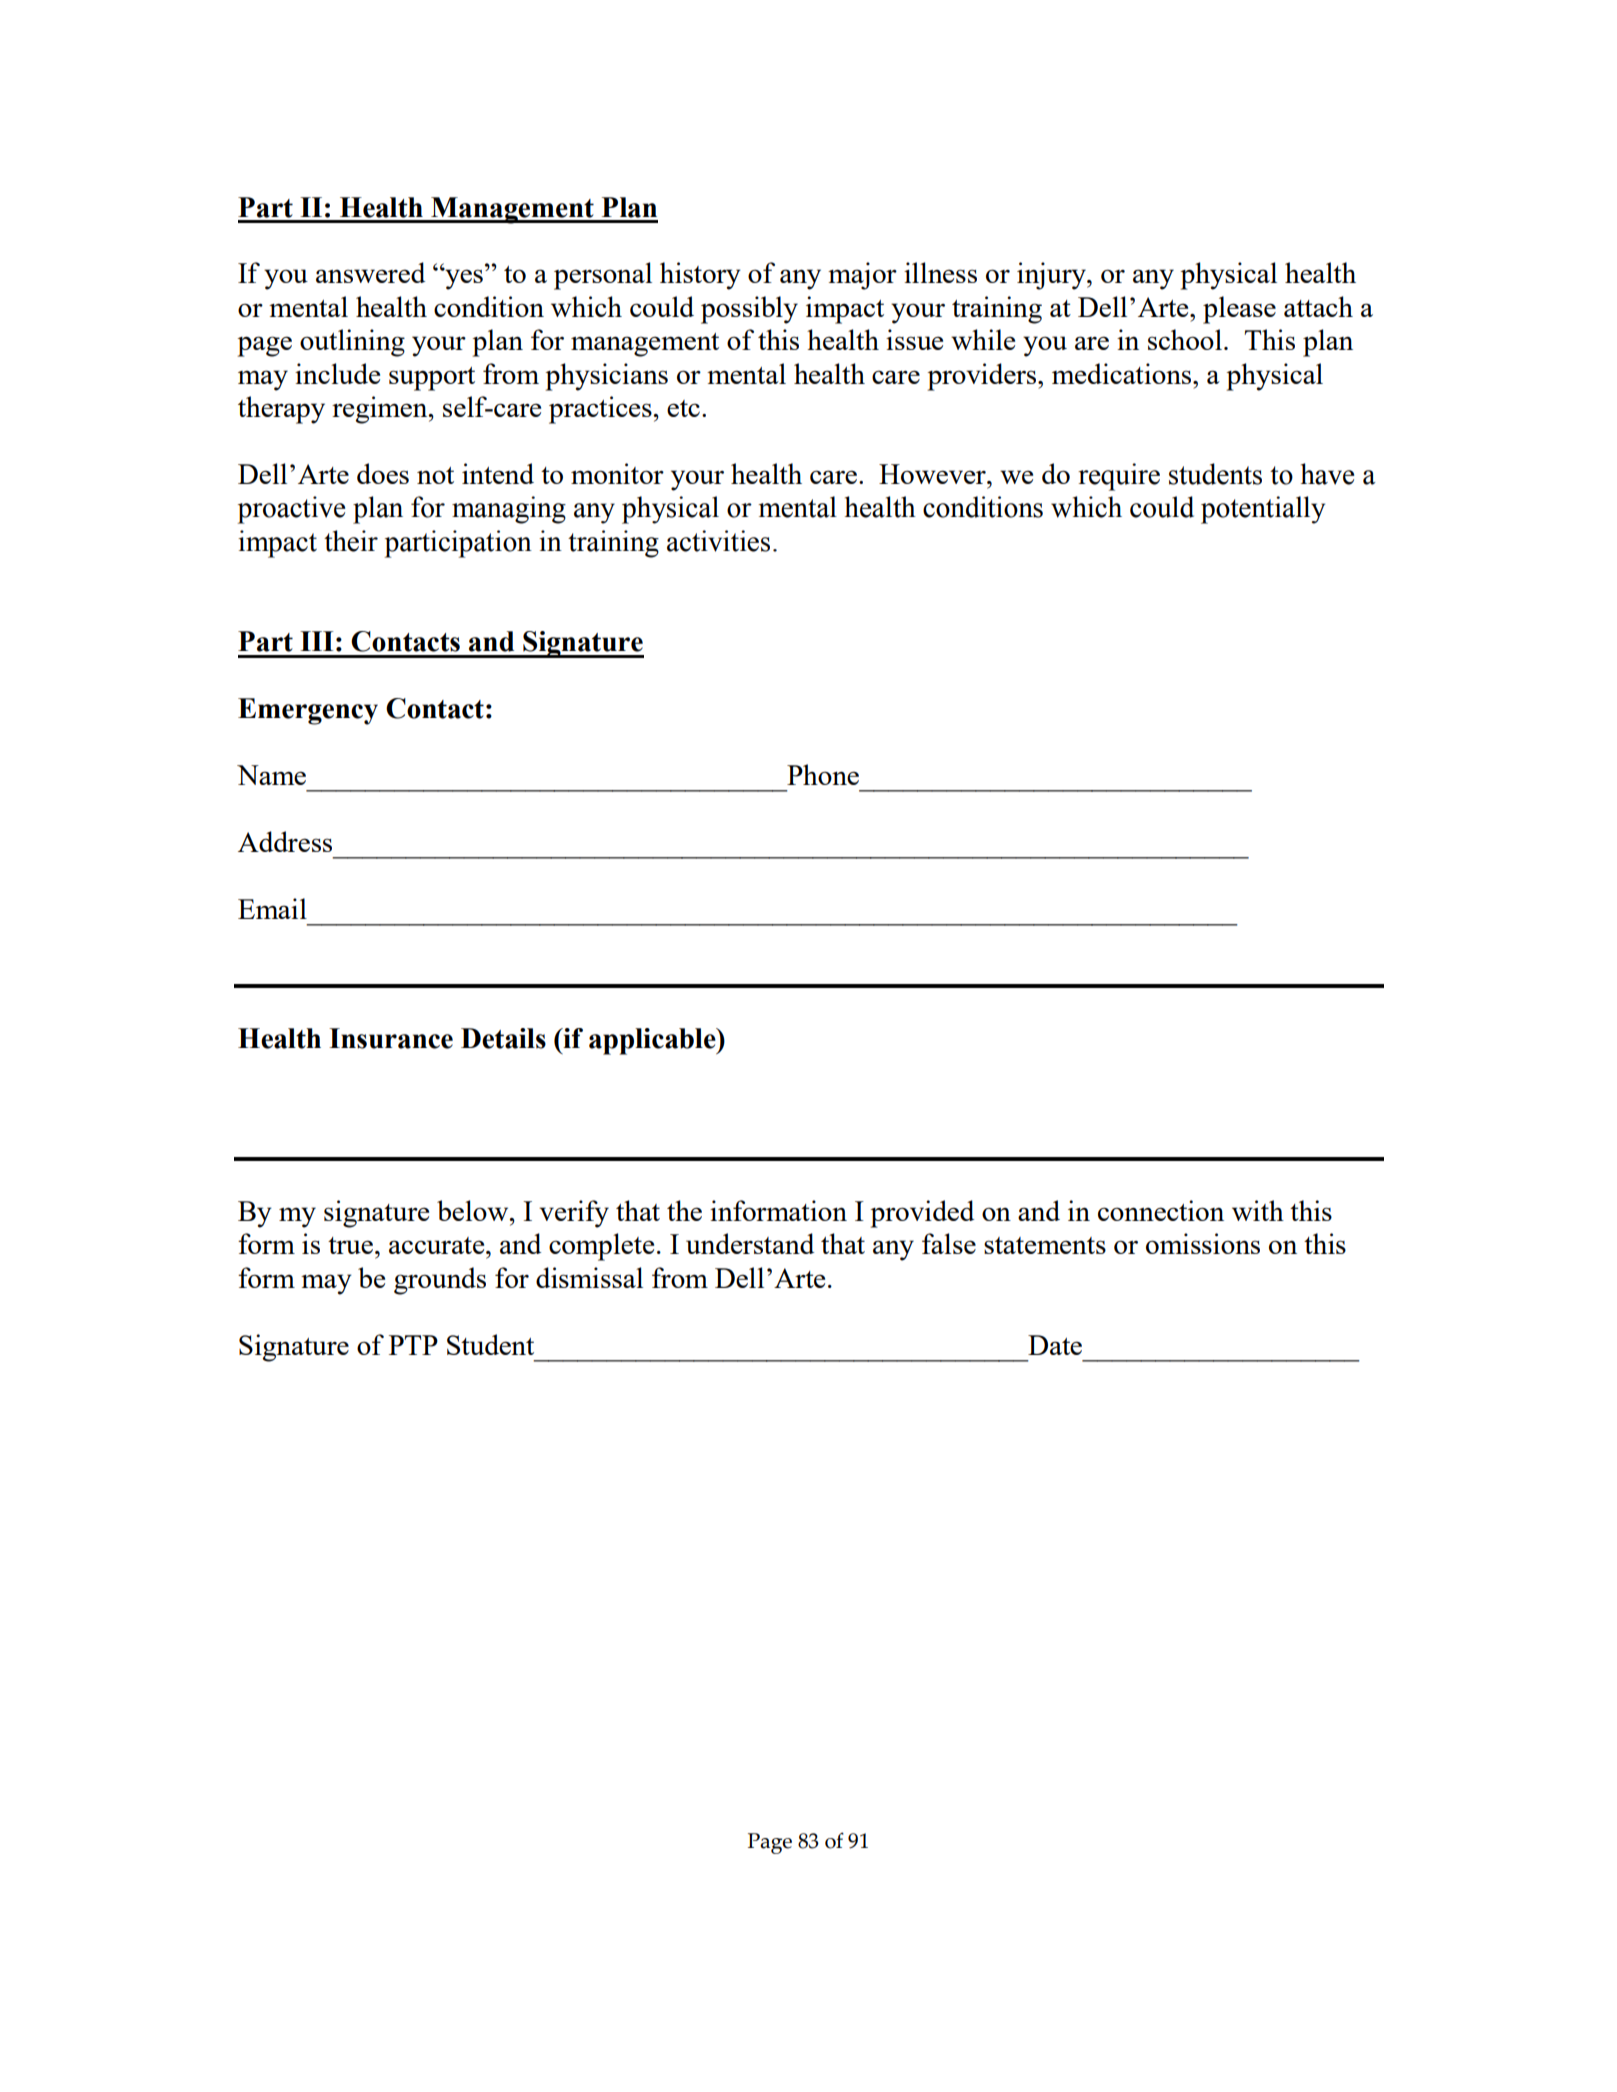 The image size is (1617, 2092). What do you see at coordinates (653, 1041) in the page?
I see `applicable` at bounding box center [653, 1041].
